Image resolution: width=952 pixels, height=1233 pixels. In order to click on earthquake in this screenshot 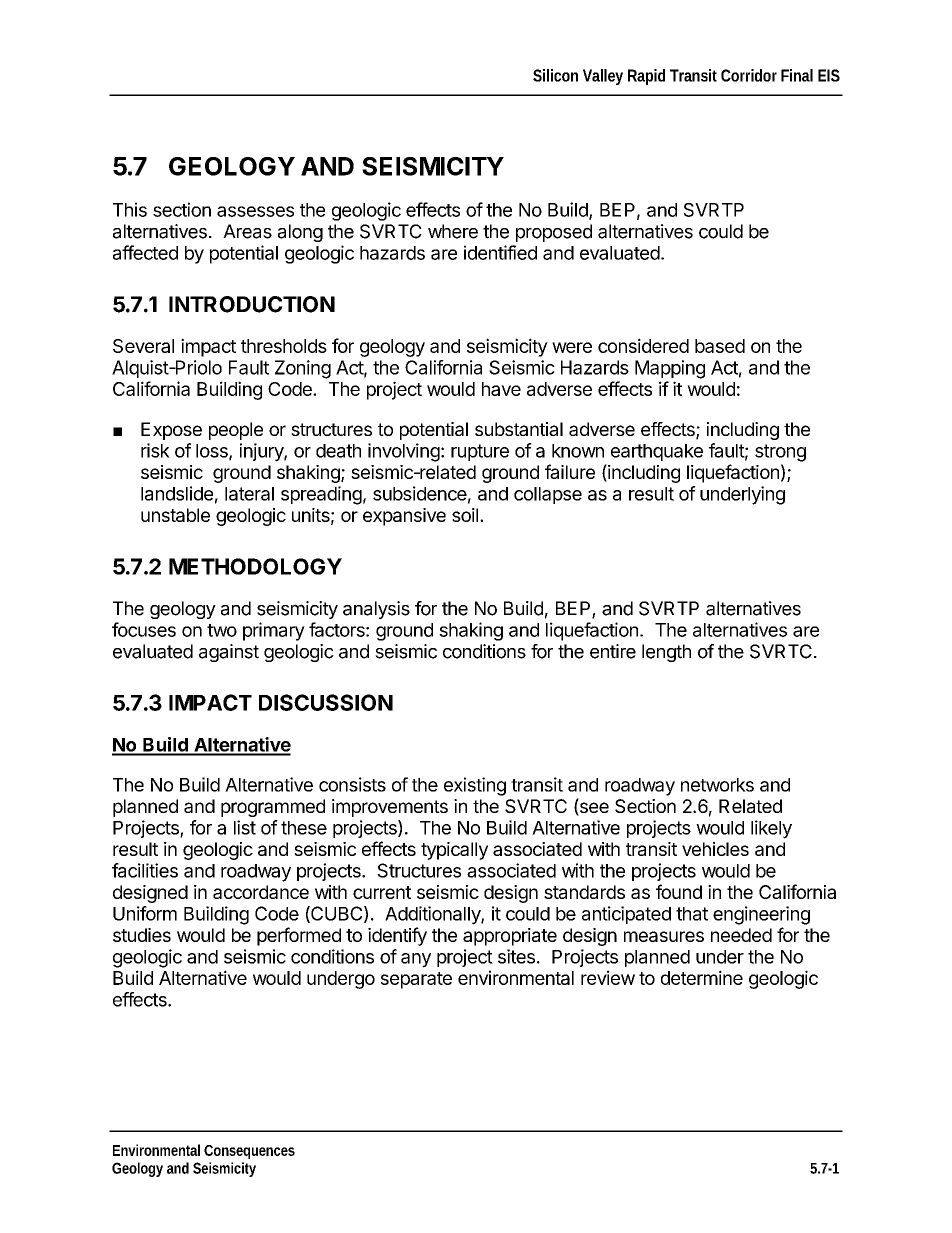, I will do `click(657, 452)`.
